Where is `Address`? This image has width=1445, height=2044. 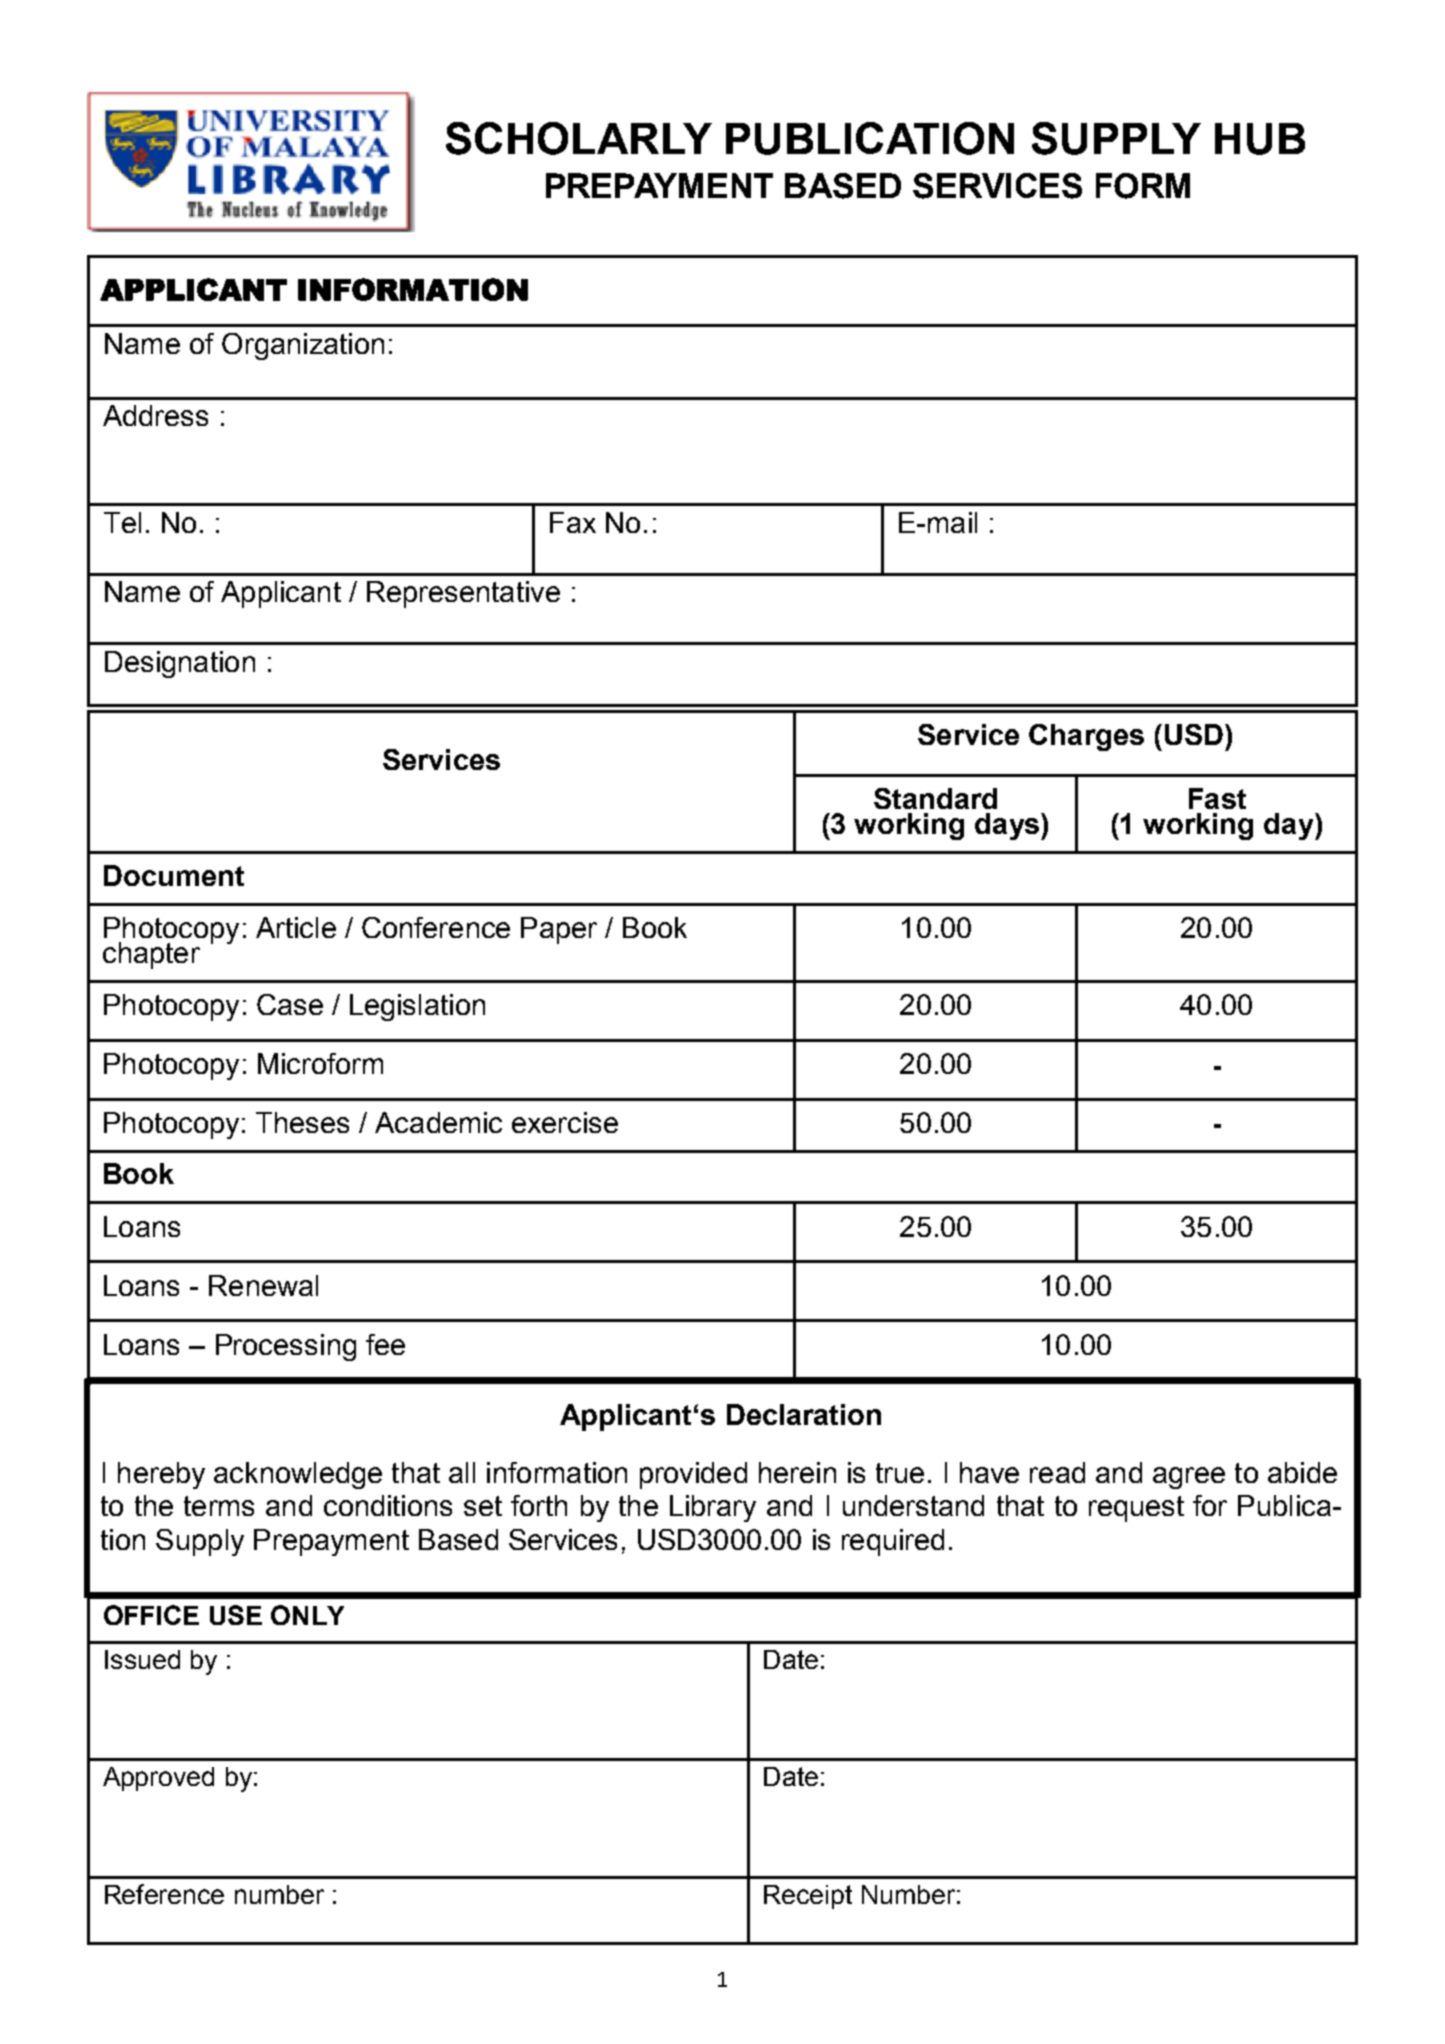
Address is located at coordinates (155, 415).
